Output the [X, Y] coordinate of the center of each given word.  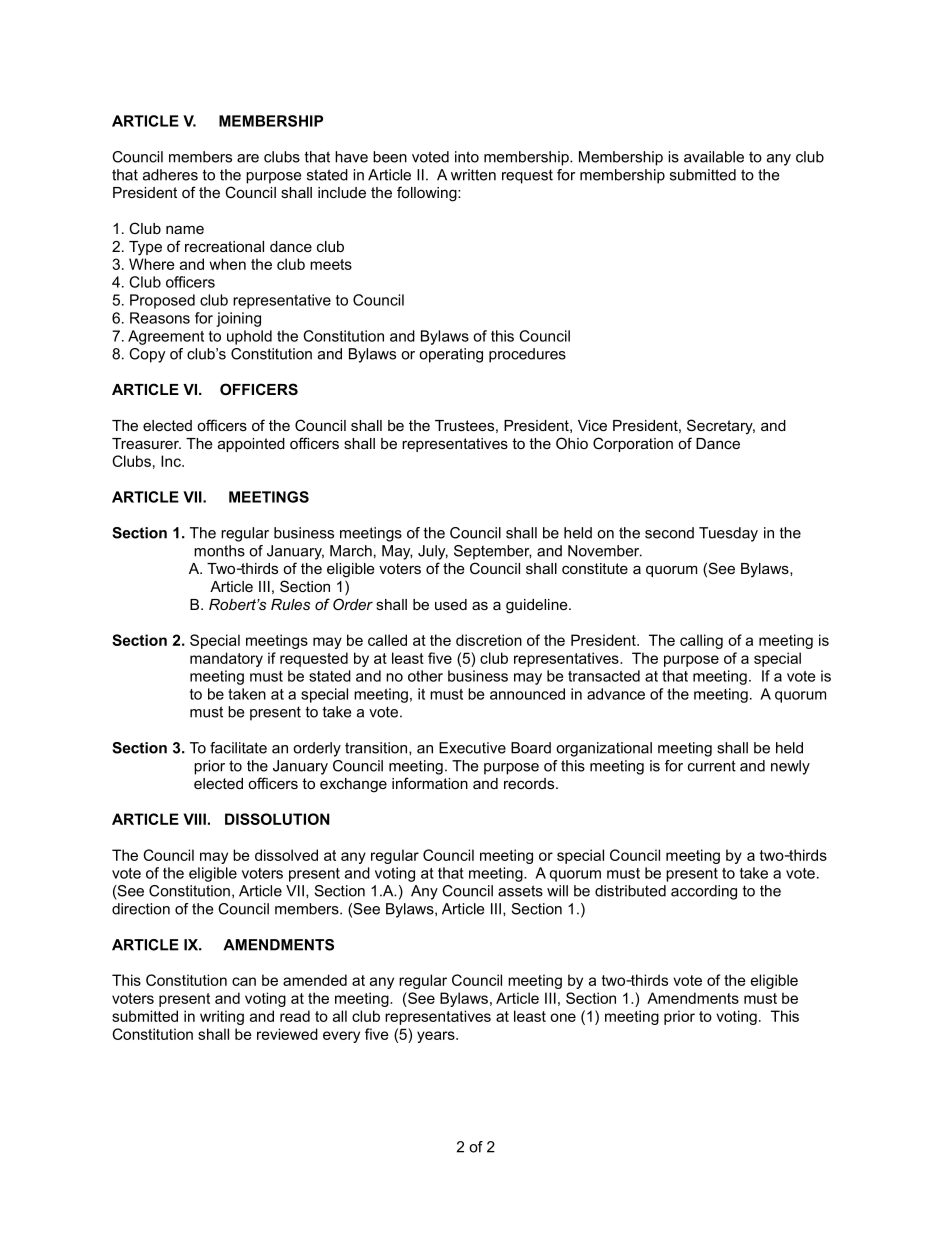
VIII [194, 819]
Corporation [633, 444]
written [473, 175]
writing [222, 1017]
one [563, 1017]
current [712, 766]
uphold [249, 337]
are [248, 158]
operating [451, 355]
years [437, 1037]
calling [701, 641]
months [219, 551]
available [714, 157]
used [451, 604]
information [430, 783]
